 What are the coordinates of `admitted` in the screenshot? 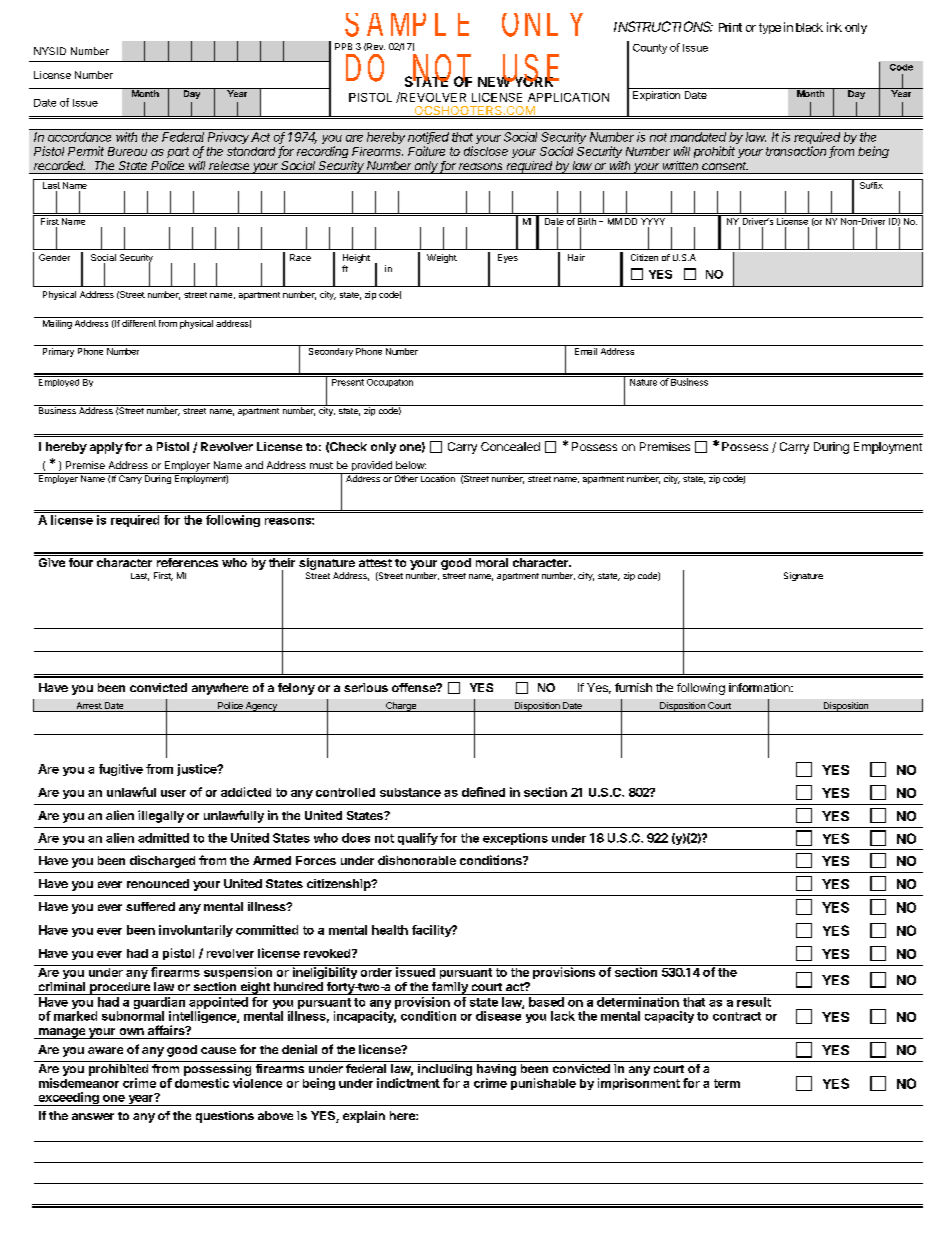 It's located at (163, 838).
